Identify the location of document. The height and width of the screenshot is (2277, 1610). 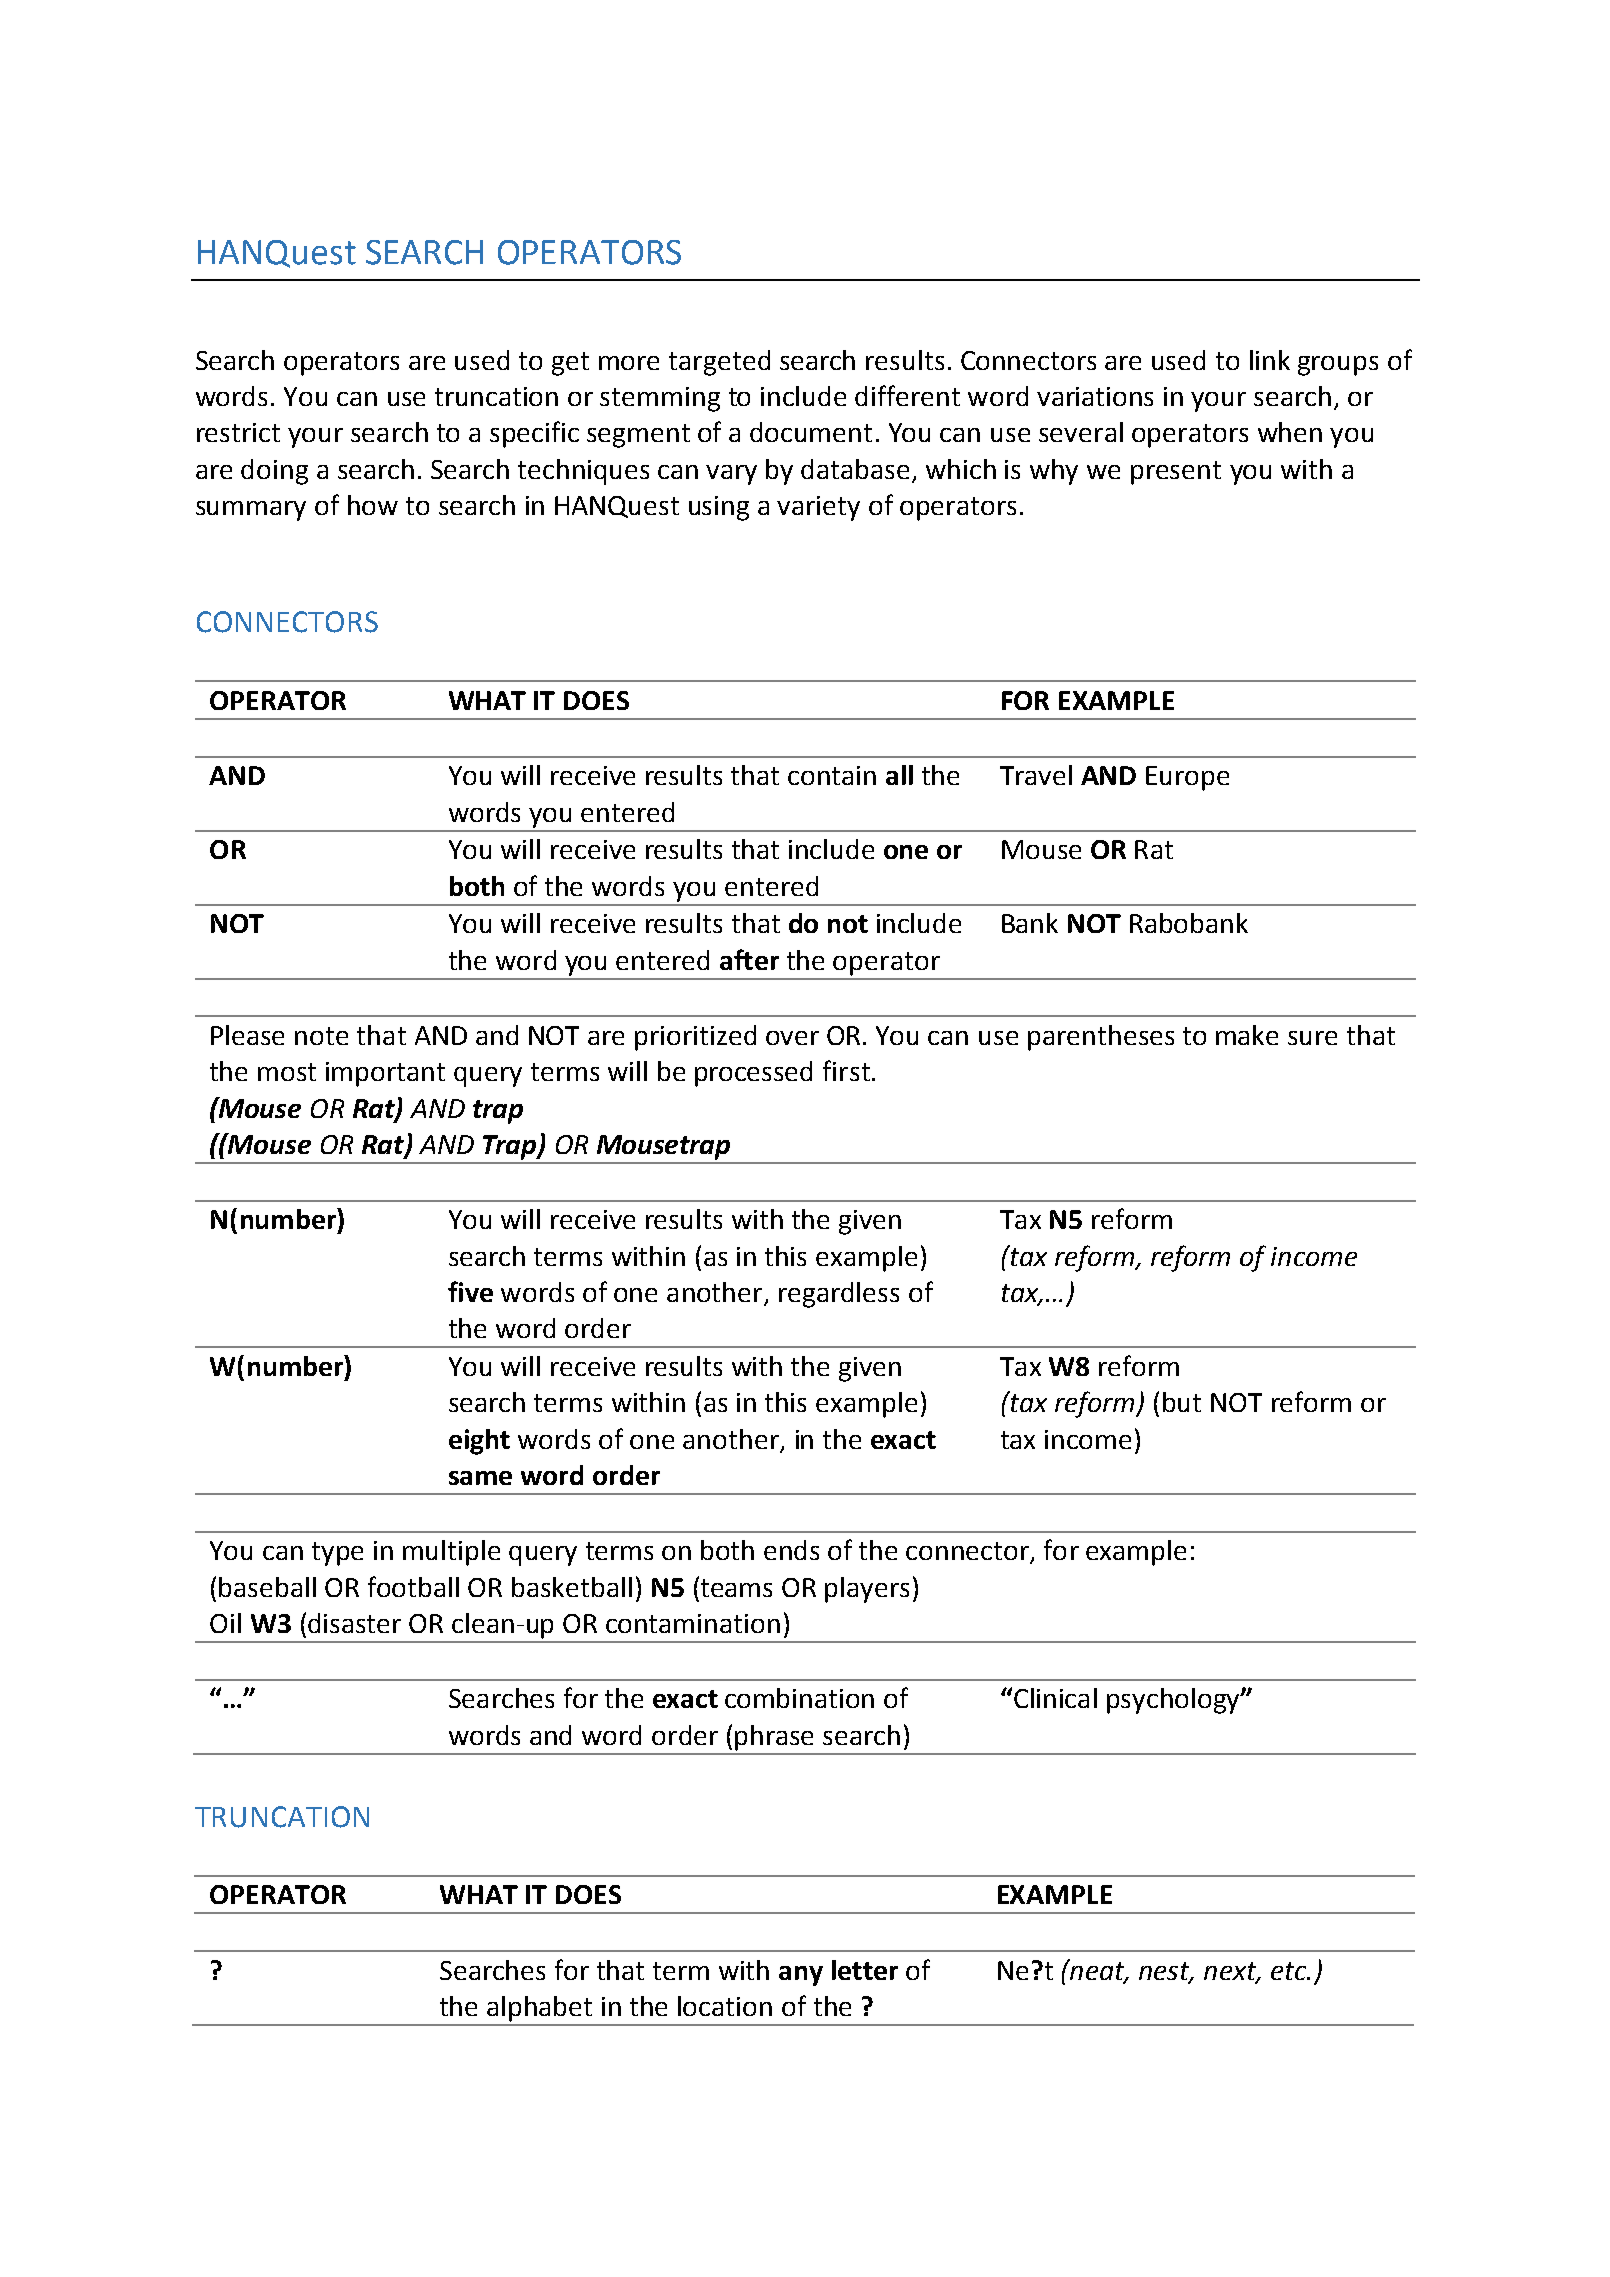
(811, 432).
